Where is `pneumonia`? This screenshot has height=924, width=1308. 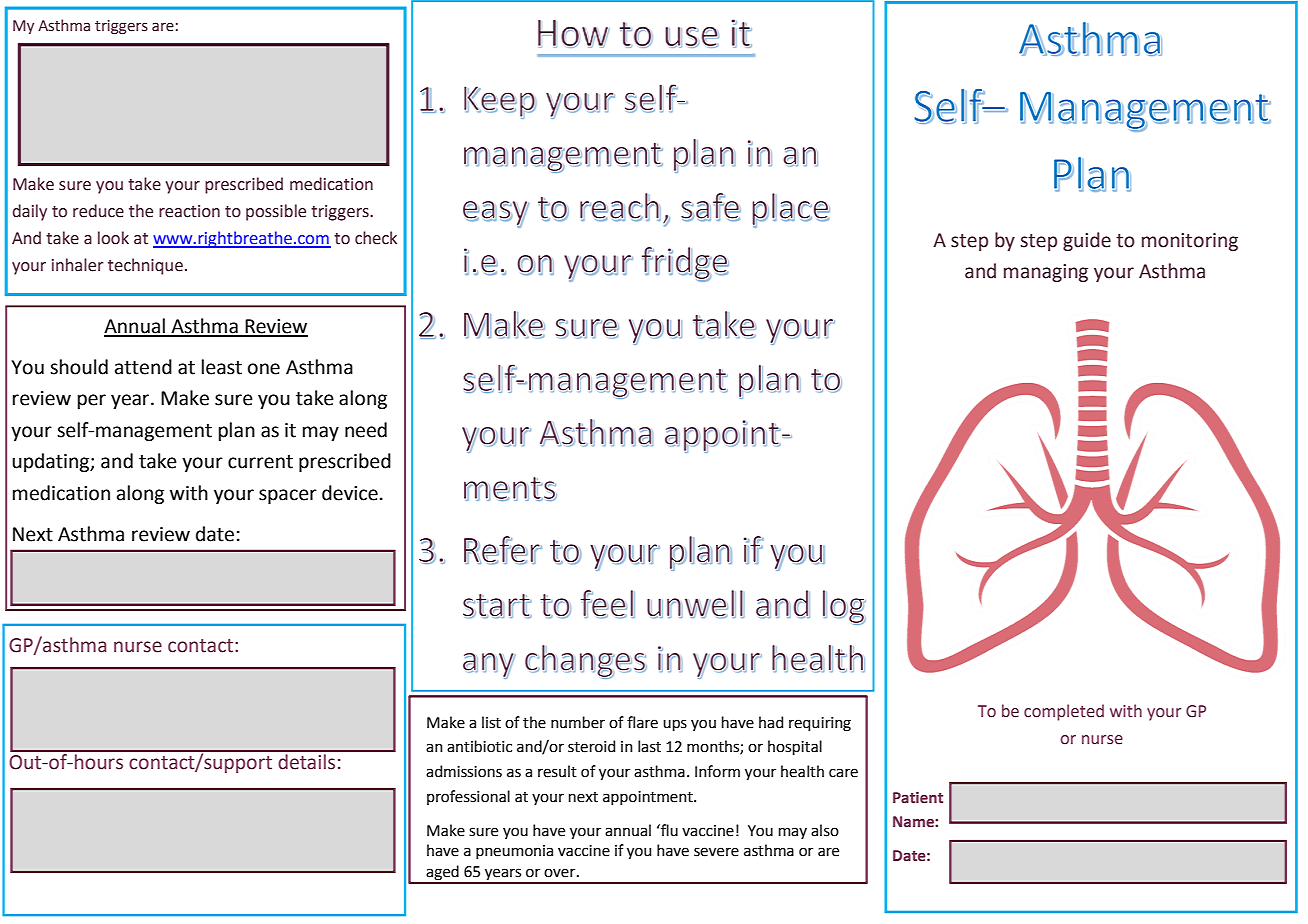 pneumonia is located at coordinates (514, 852).
